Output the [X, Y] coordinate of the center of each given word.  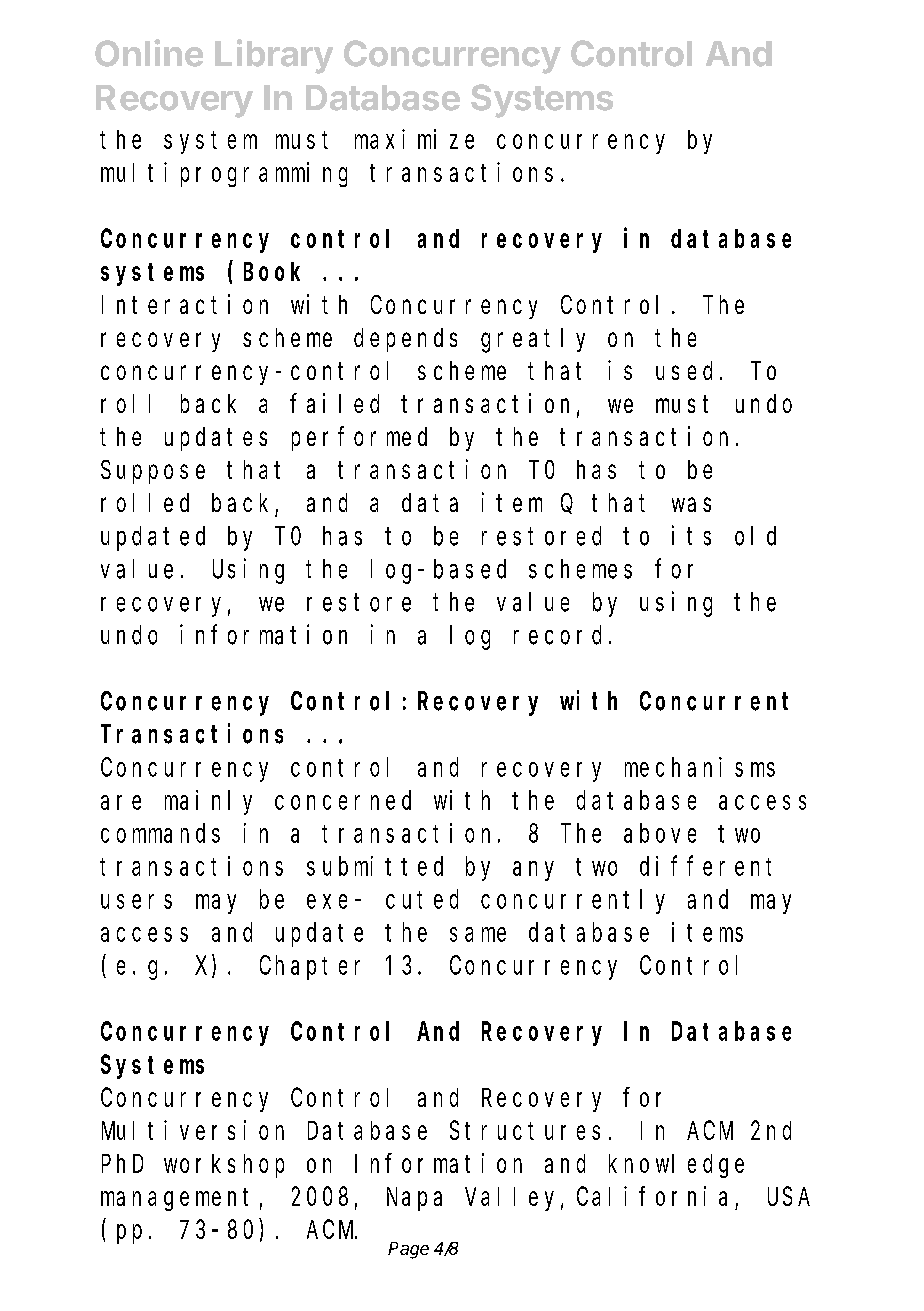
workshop [224, 1166]
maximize [414, 139]
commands [160, 833]
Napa [414, 1200]
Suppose [153, 472]
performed [359, 439]
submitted [375, 866]
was [691, 505]
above [660, 833]
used [684, 370]
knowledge [676, 1166]
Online [149, 53]
